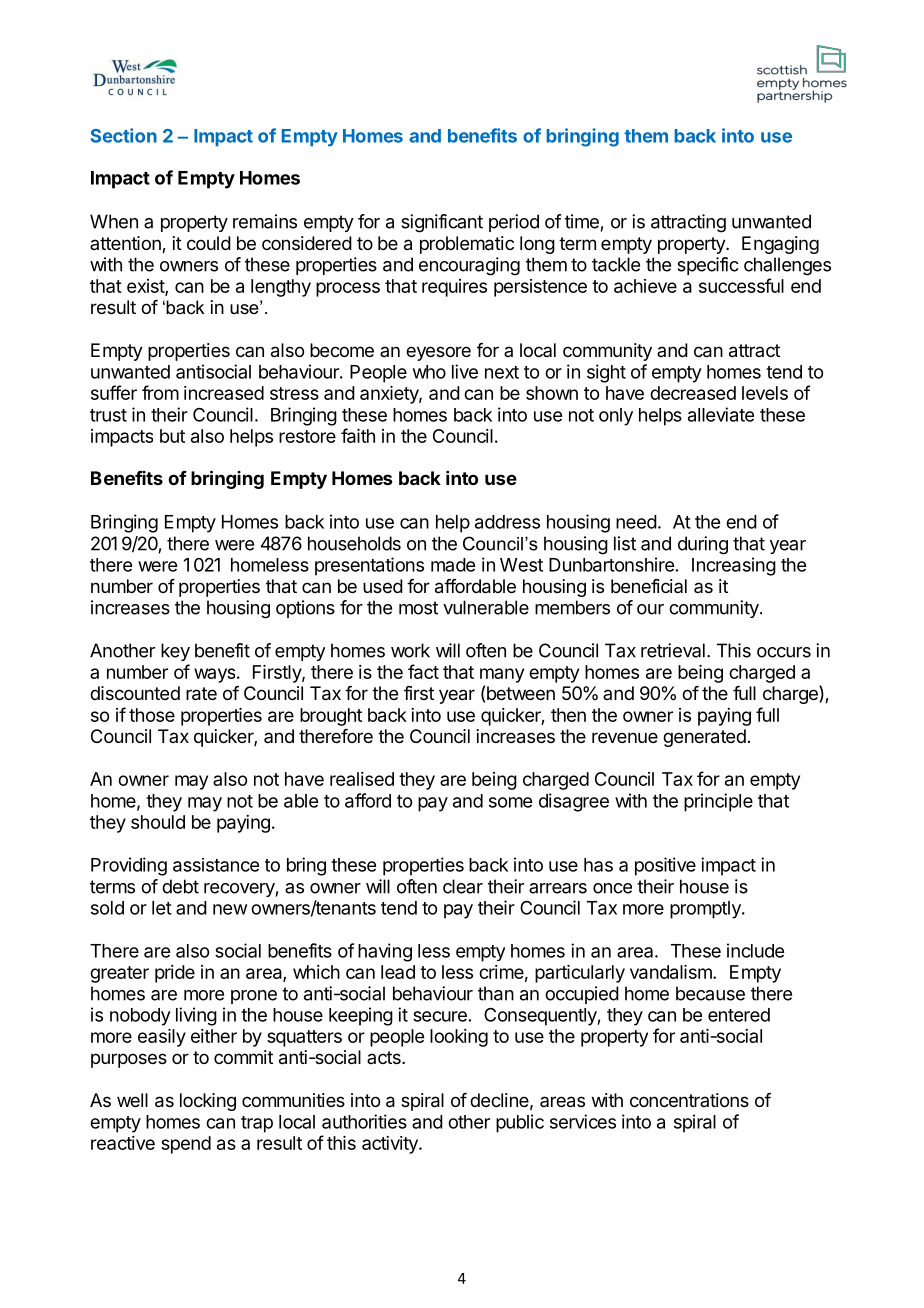 The width and height of the screenshot is (924, 1308). Describe the element at coordinates (391, 1145) in the screenshot. I see `activity` at that location.
